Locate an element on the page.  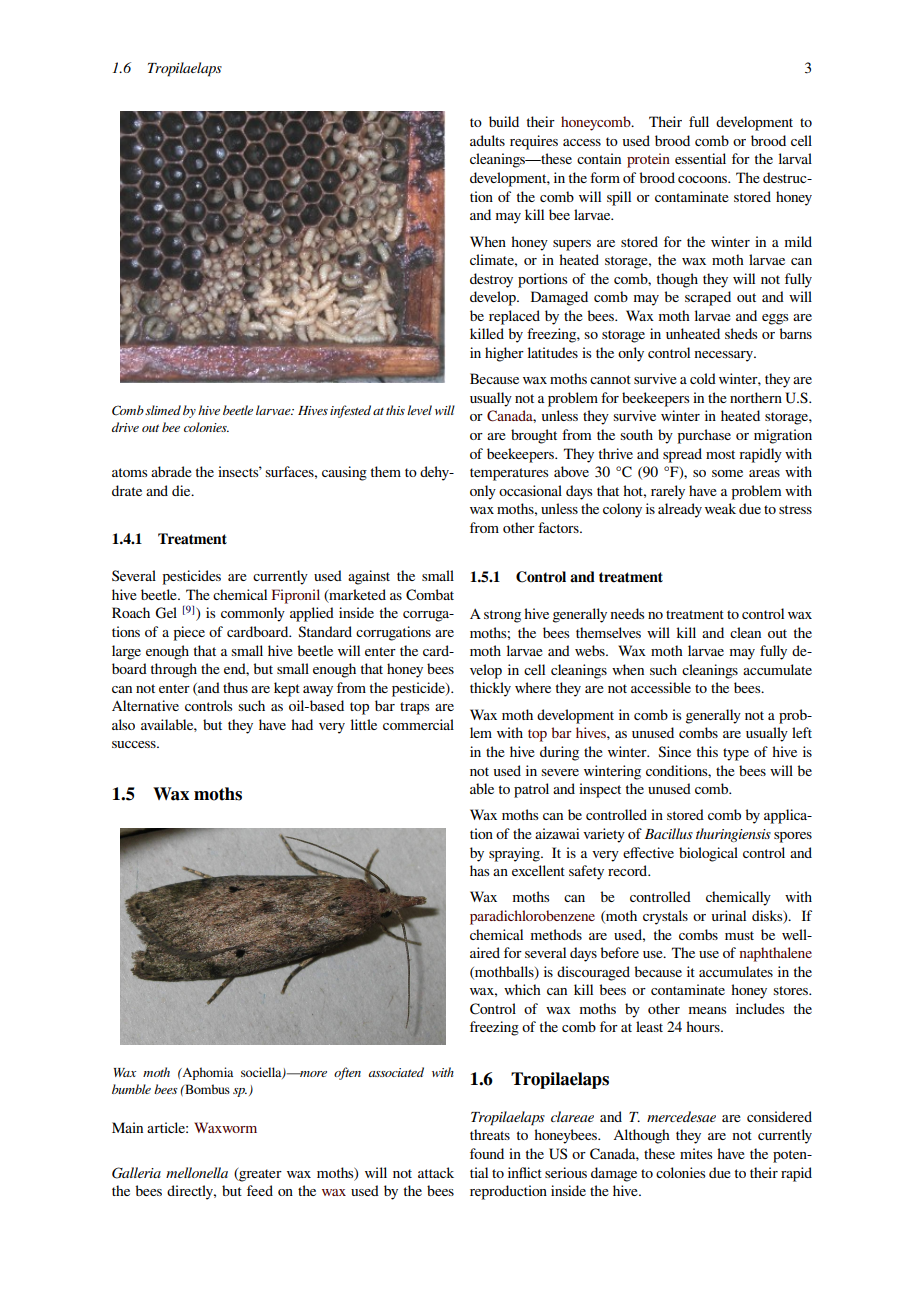
spraying is located at coordinates (515, 854).
